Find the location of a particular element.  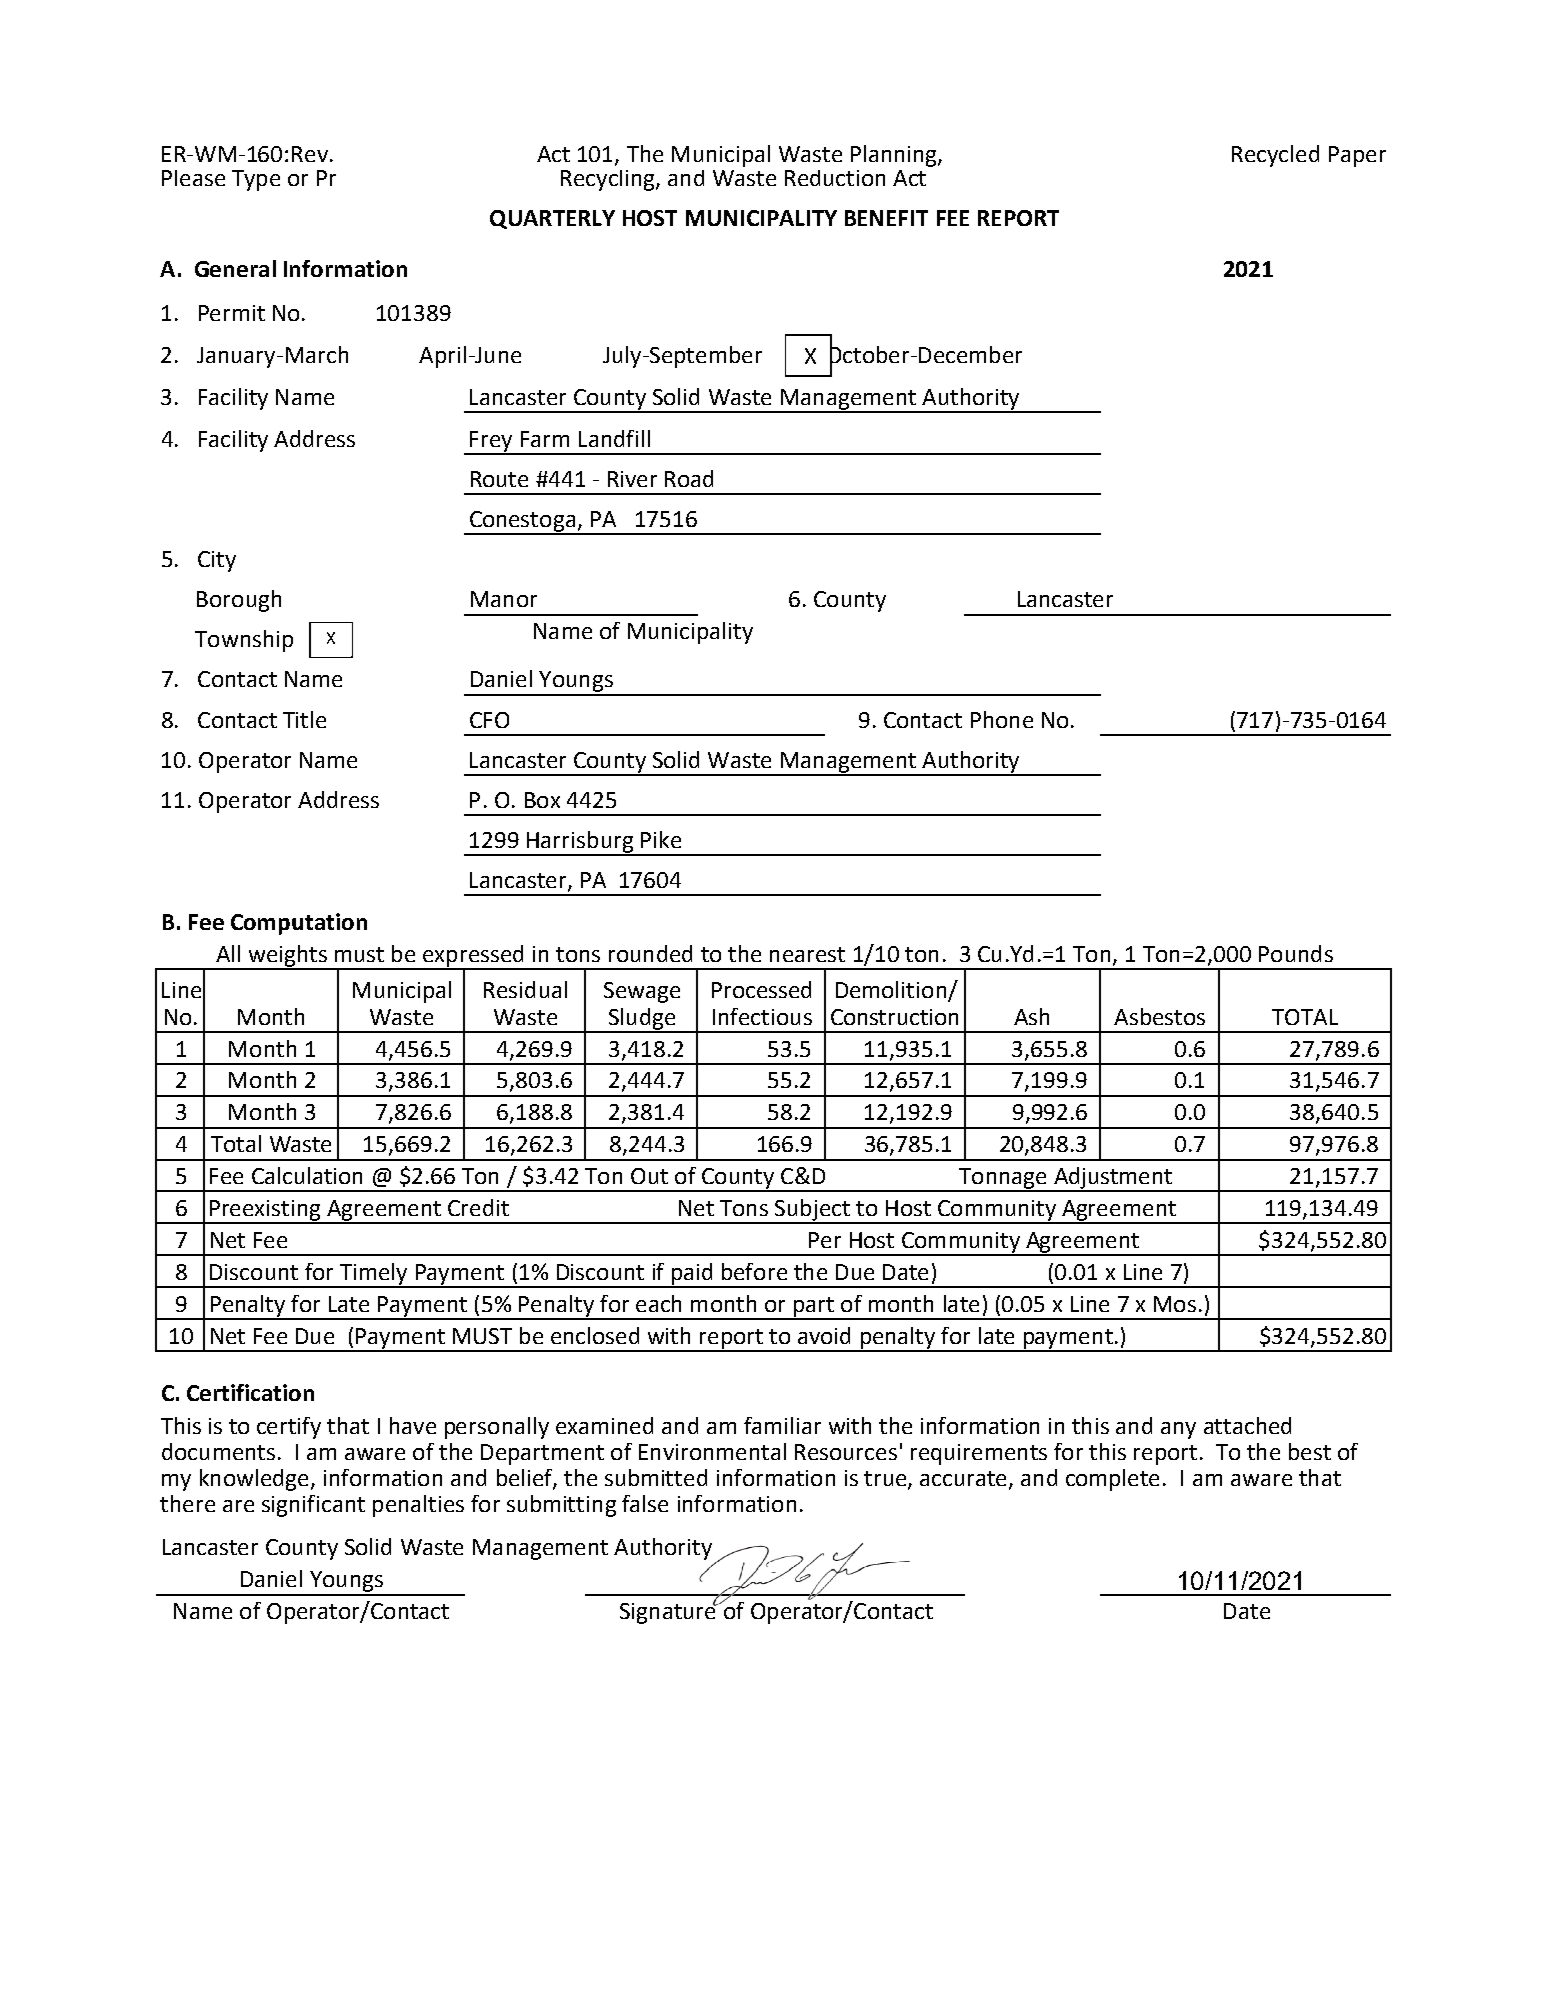

Recycled is located at coordinates (1275, 156).
